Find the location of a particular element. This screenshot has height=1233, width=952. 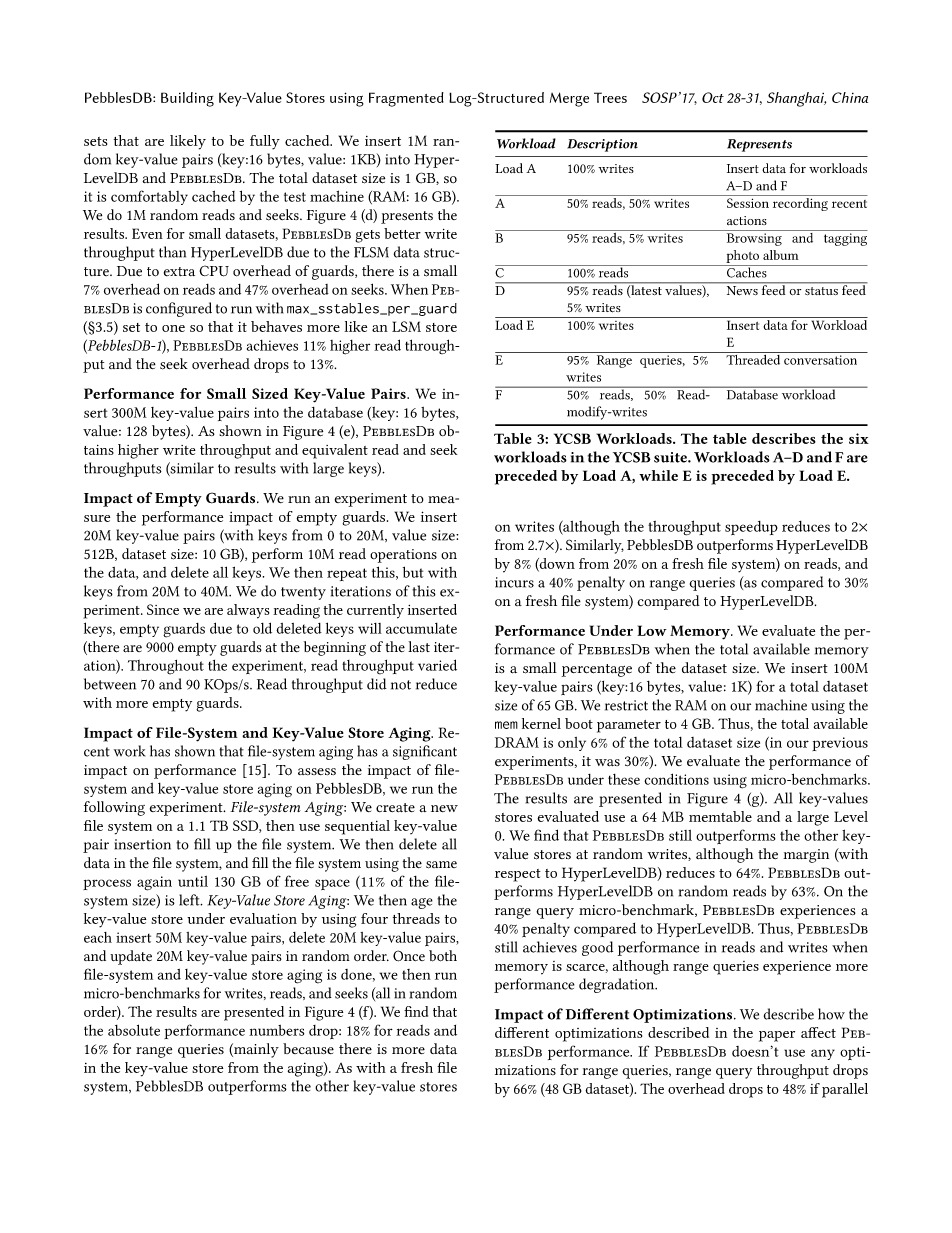

Building is located at coordinates (187, 99).
